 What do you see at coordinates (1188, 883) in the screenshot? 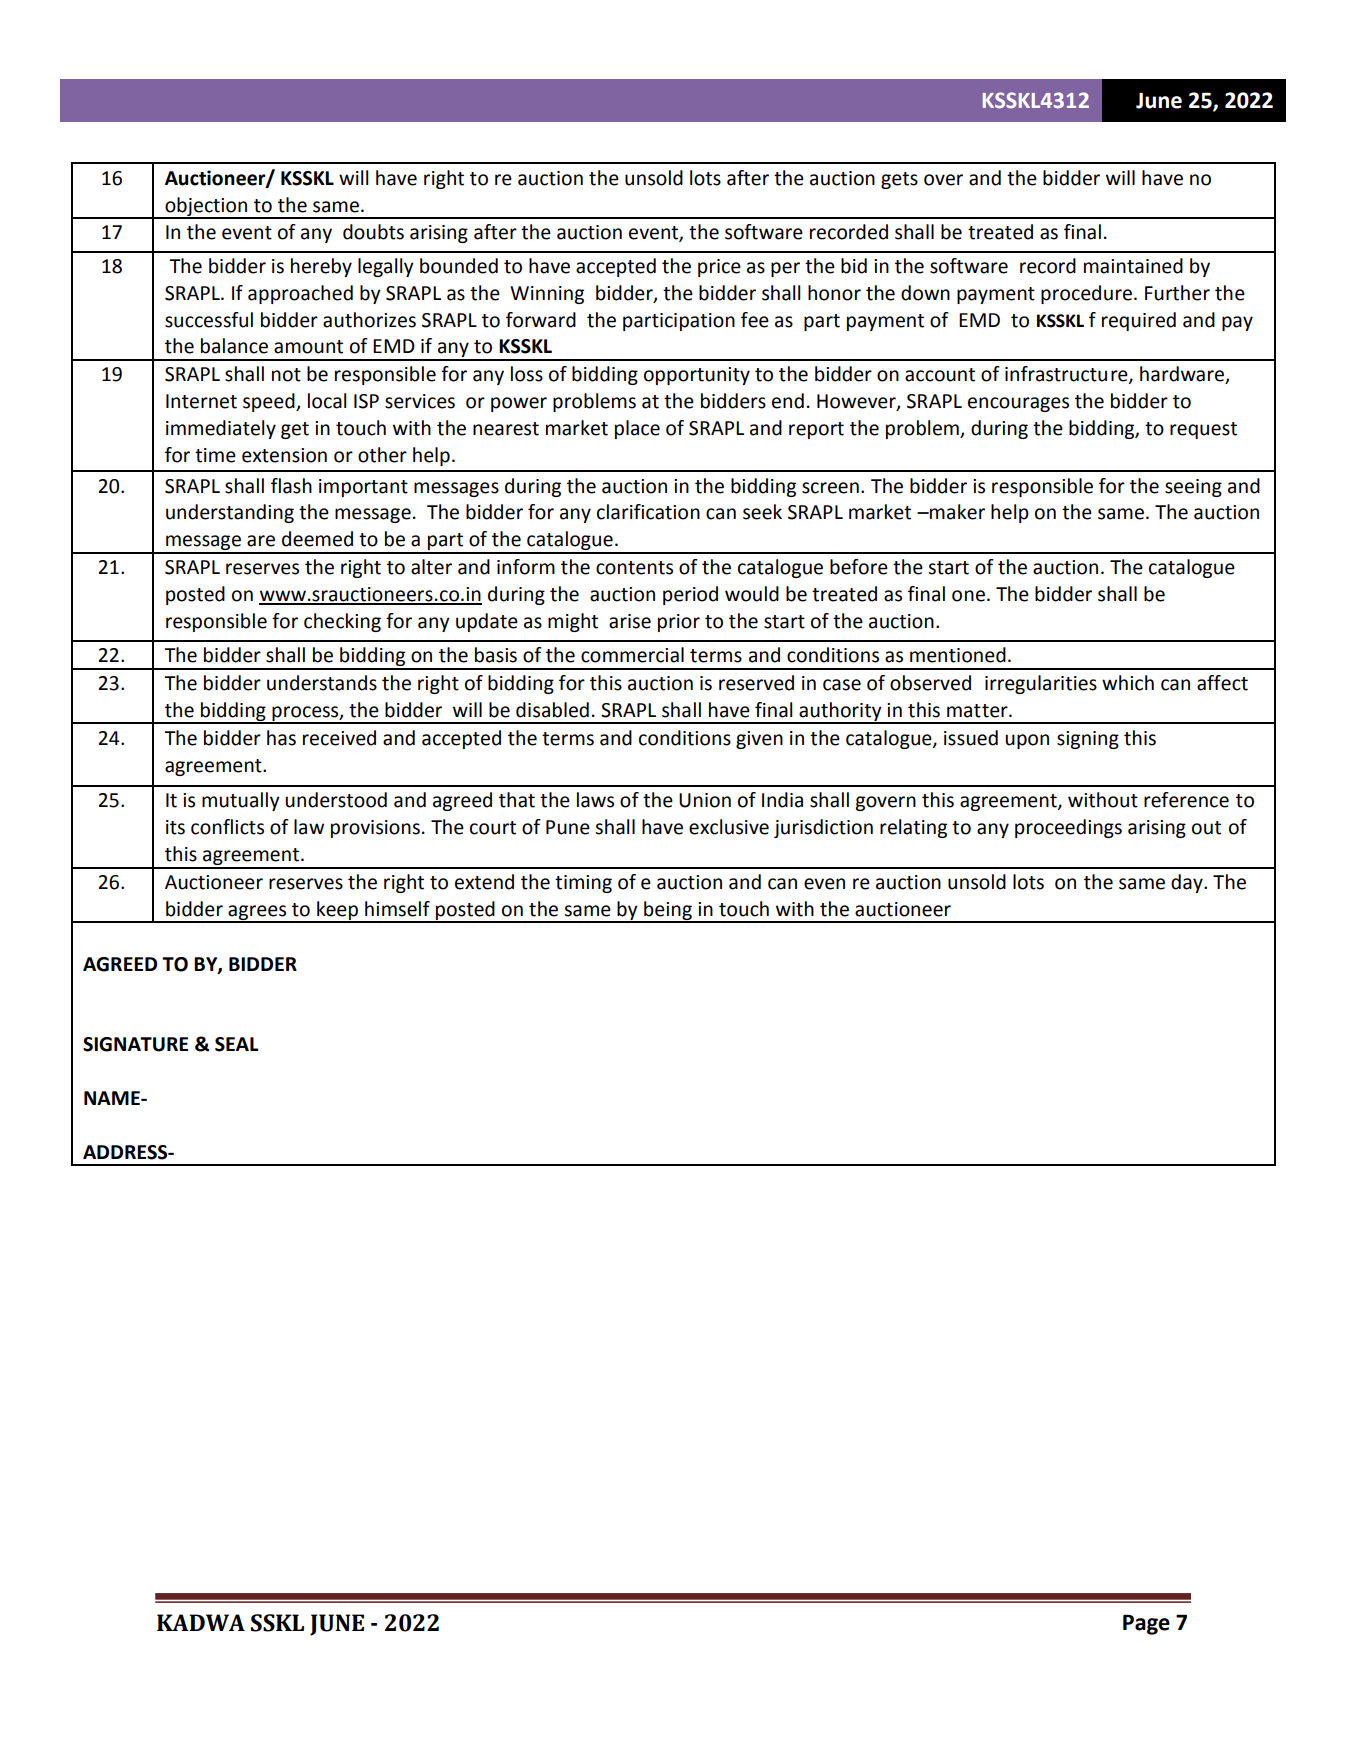
I see `day` at bounding box center [1188, 883].
